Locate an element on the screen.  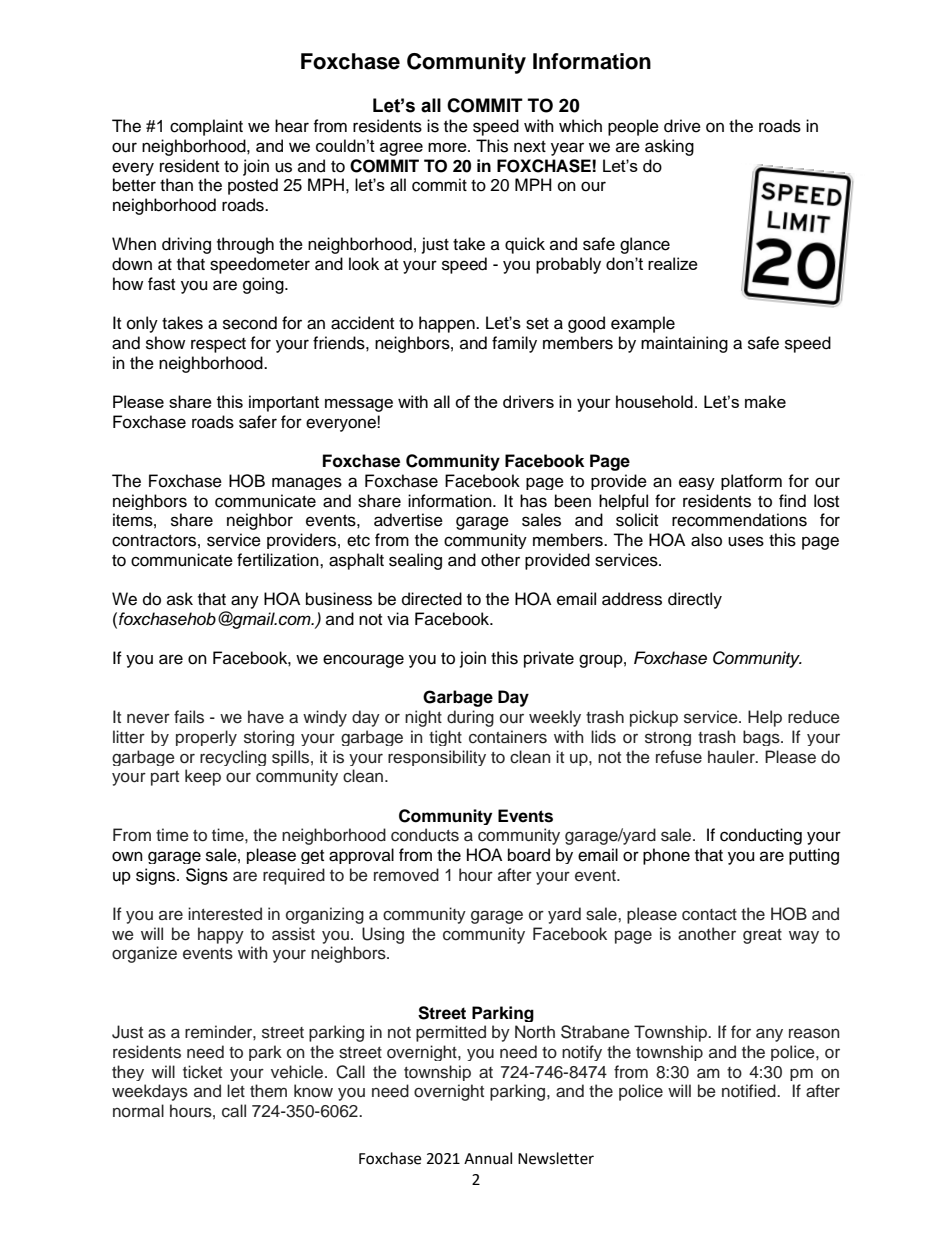
complaint is located at coordinates (206, 127).
